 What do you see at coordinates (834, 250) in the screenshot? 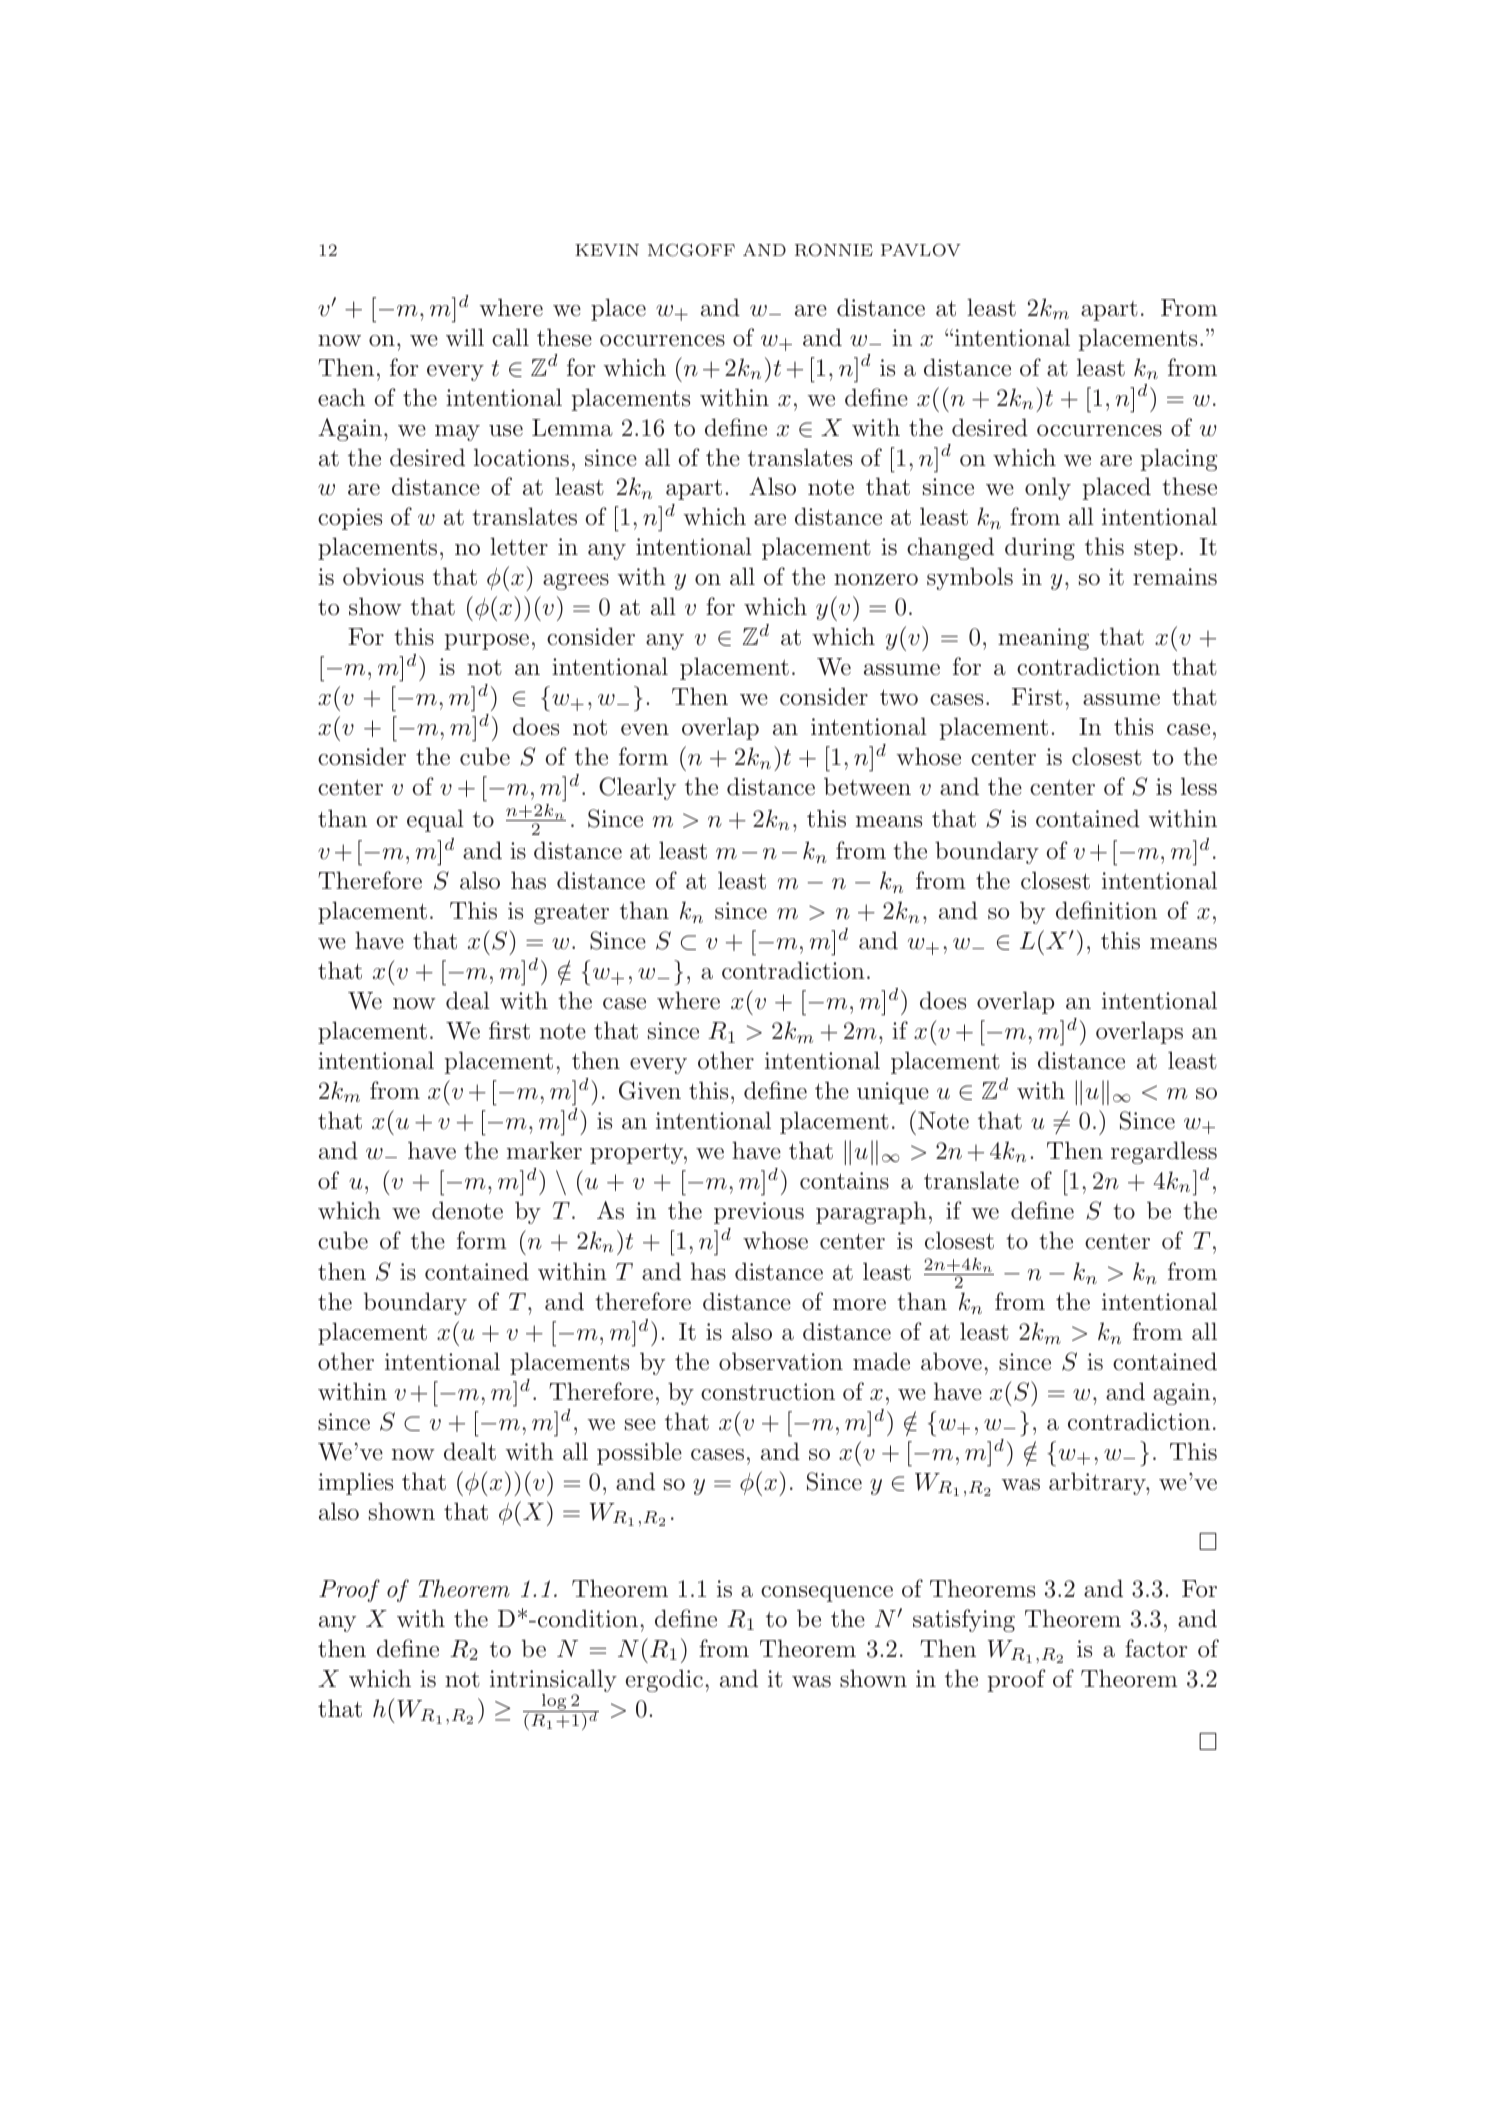
I see `RONNIE` at bounding box center [834, 250].
